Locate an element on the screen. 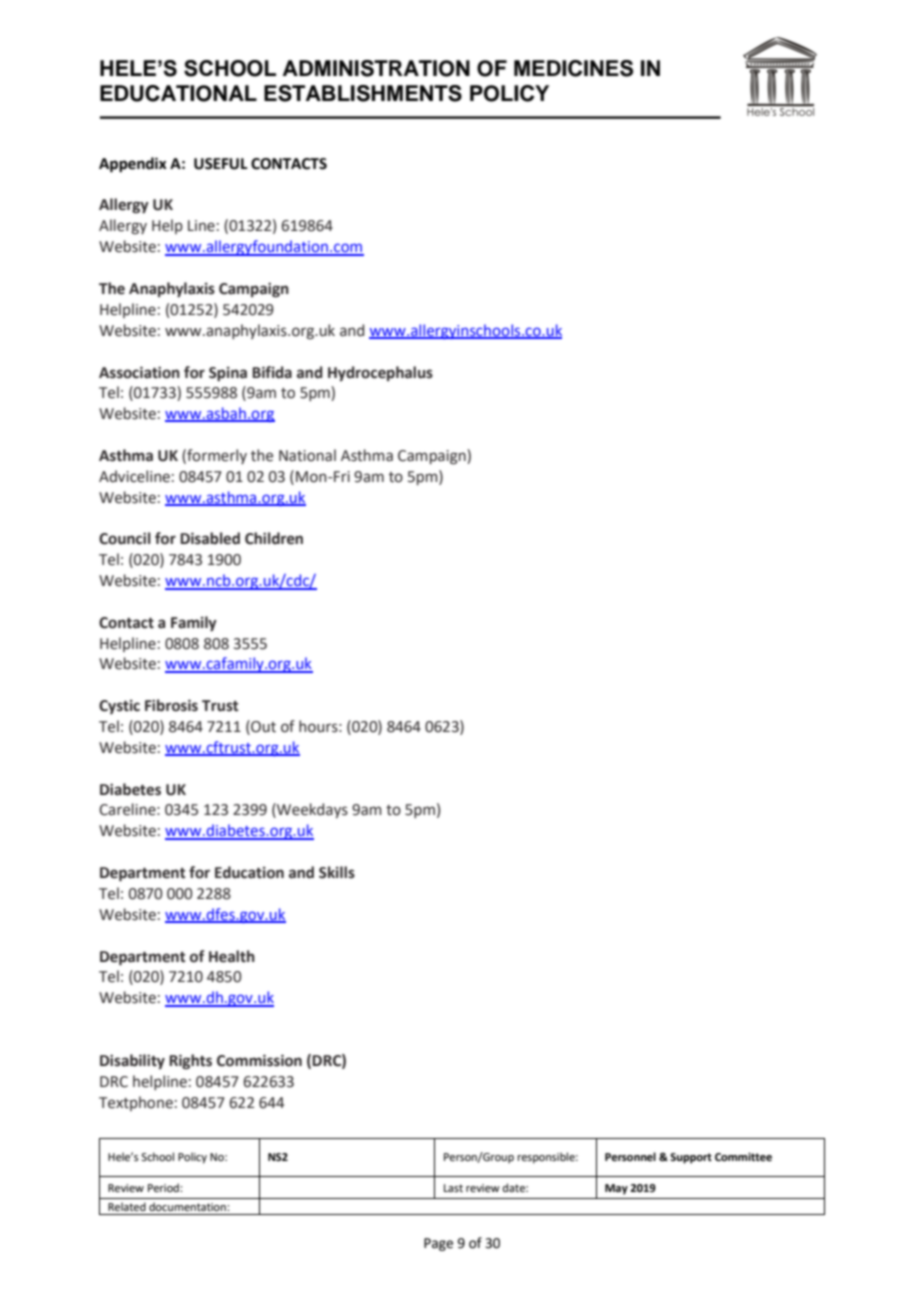 The width and height of the screenshot is (924, 1308). Appendix is located at coordinates (133, 165).
